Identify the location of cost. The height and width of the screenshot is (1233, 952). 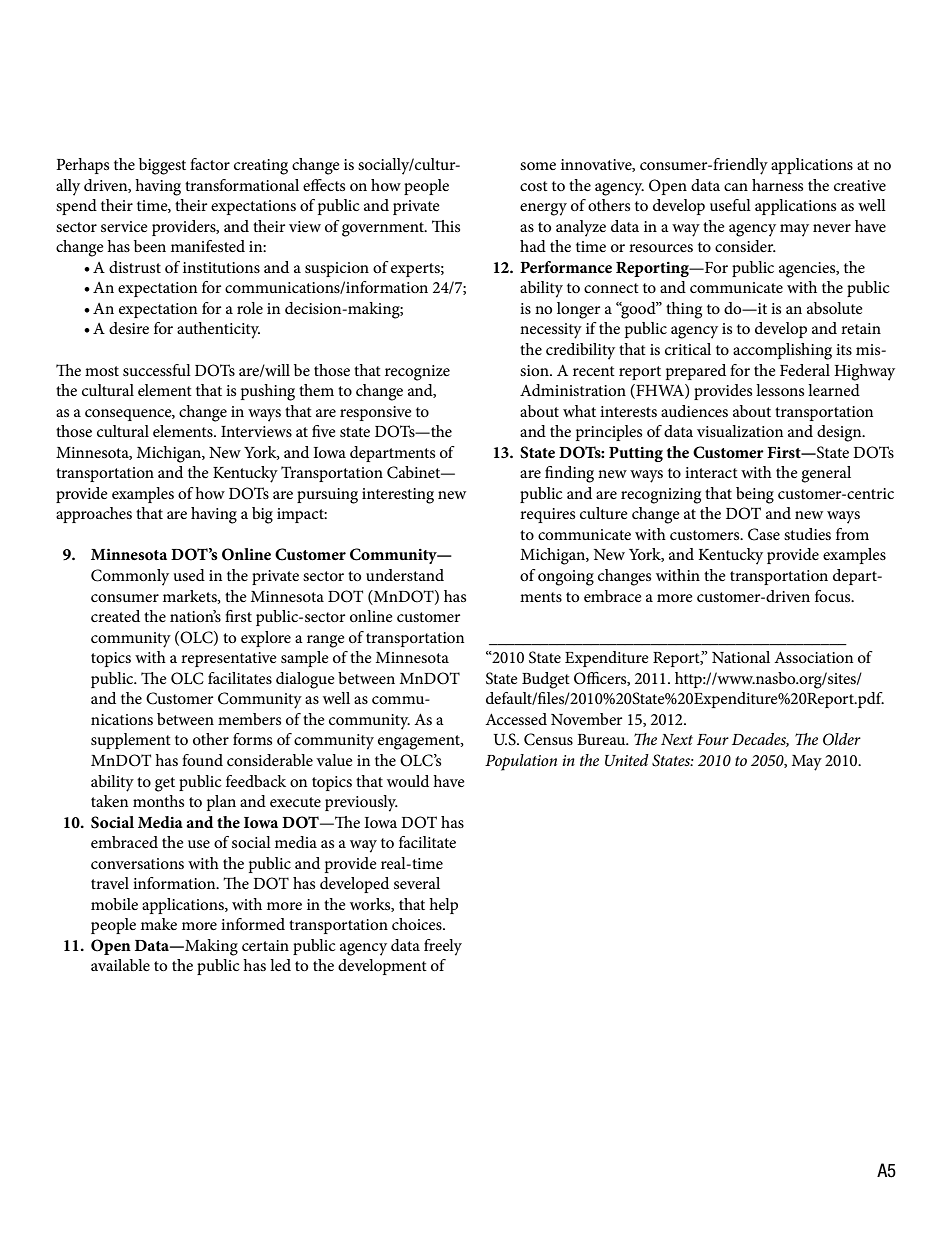
(534, 186).
